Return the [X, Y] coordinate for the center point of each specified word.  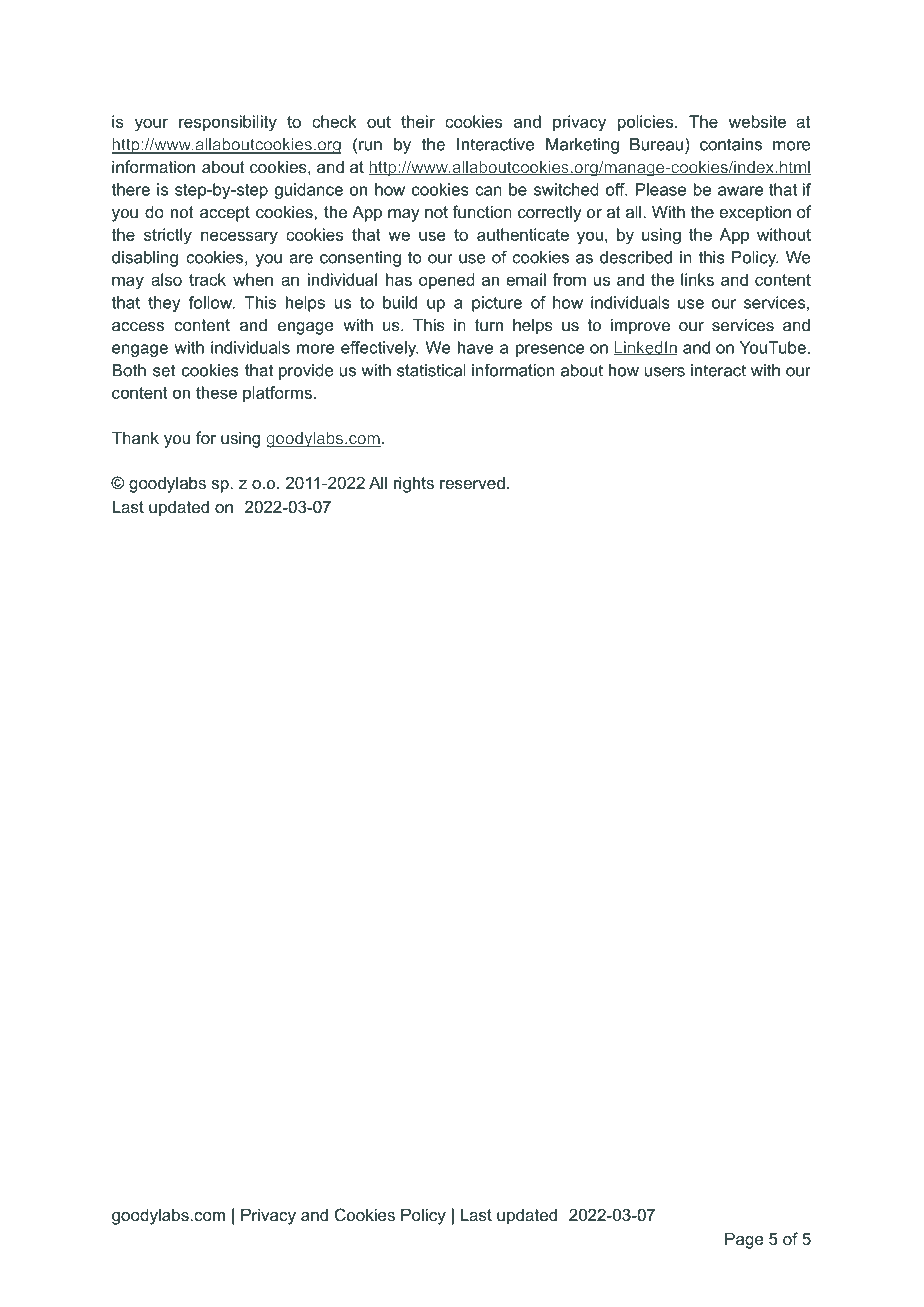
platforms [277, 394]
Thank [135, 437]
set [164, 370]
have [475, 347]
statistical [431, 370]
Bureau [658, 144]
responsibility [228, 123]
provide [306, 372]
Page [744, 1240]
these [216, 392]
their [418, 121]
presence [550, 350]
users [665, 372]
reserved [472, 482]
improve [640, 326]
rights [414, 484]
